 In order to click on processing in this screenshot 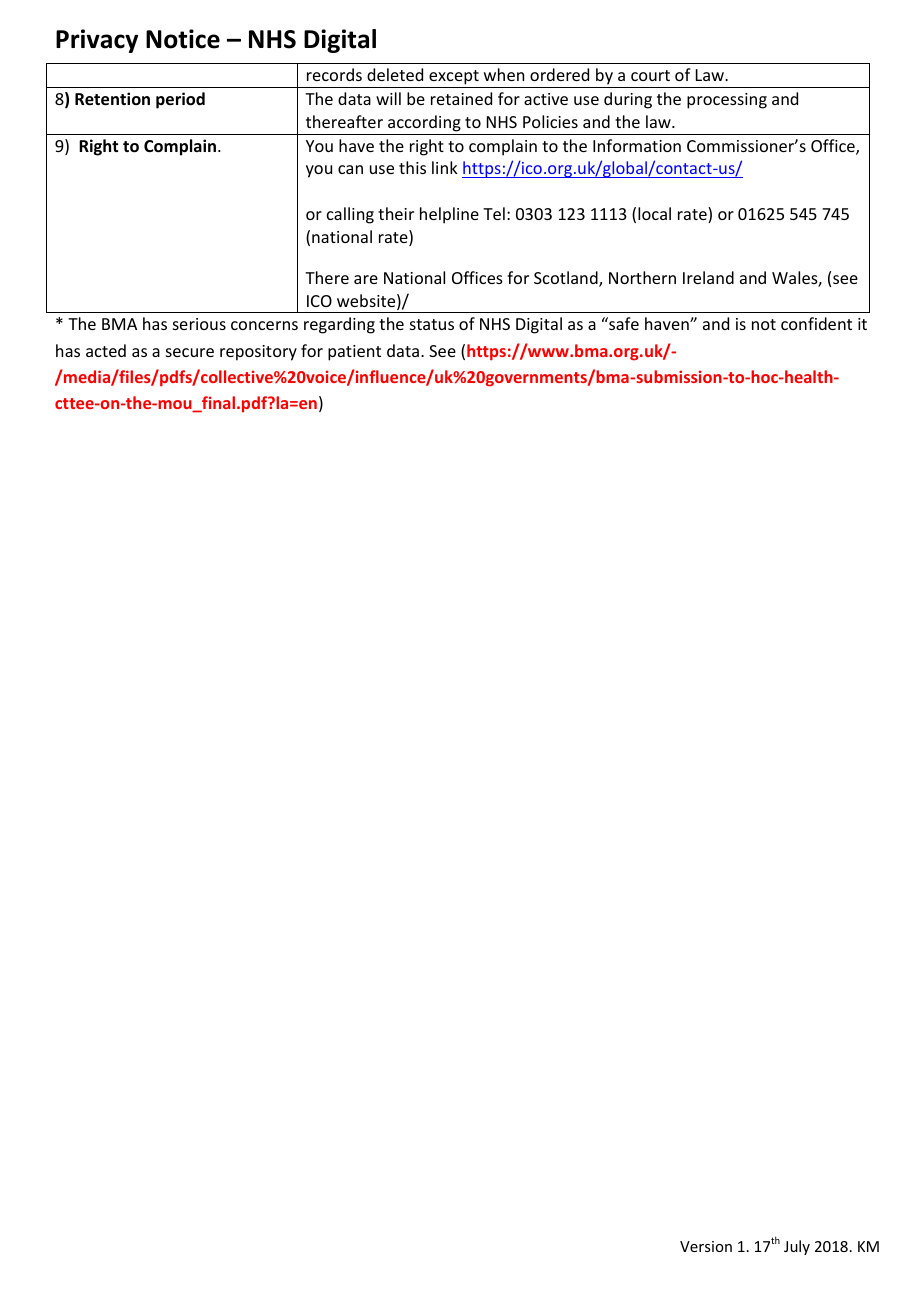, I will do `click(727, 101)`.
